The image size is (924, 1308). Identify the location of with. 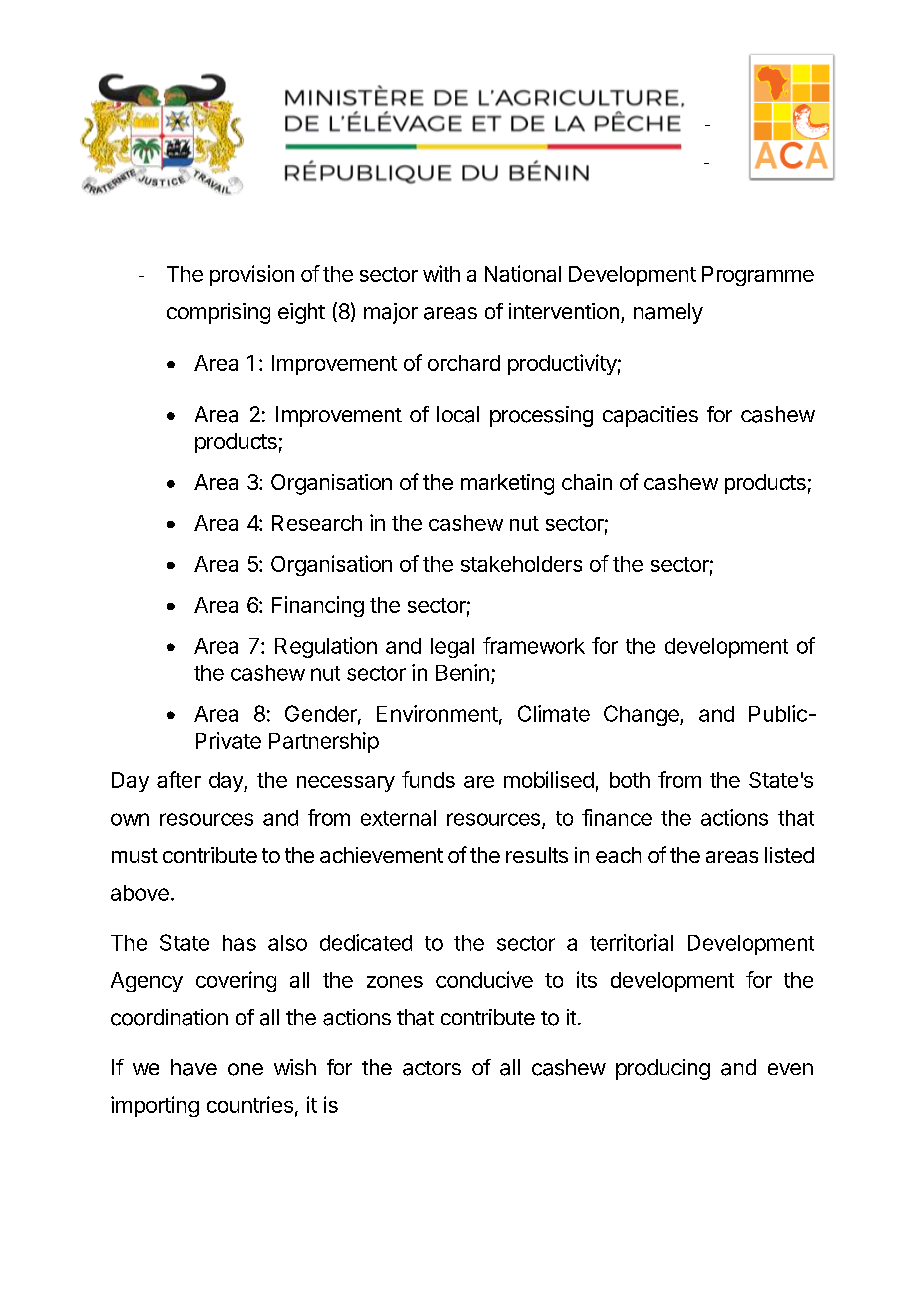
(441, 273).
